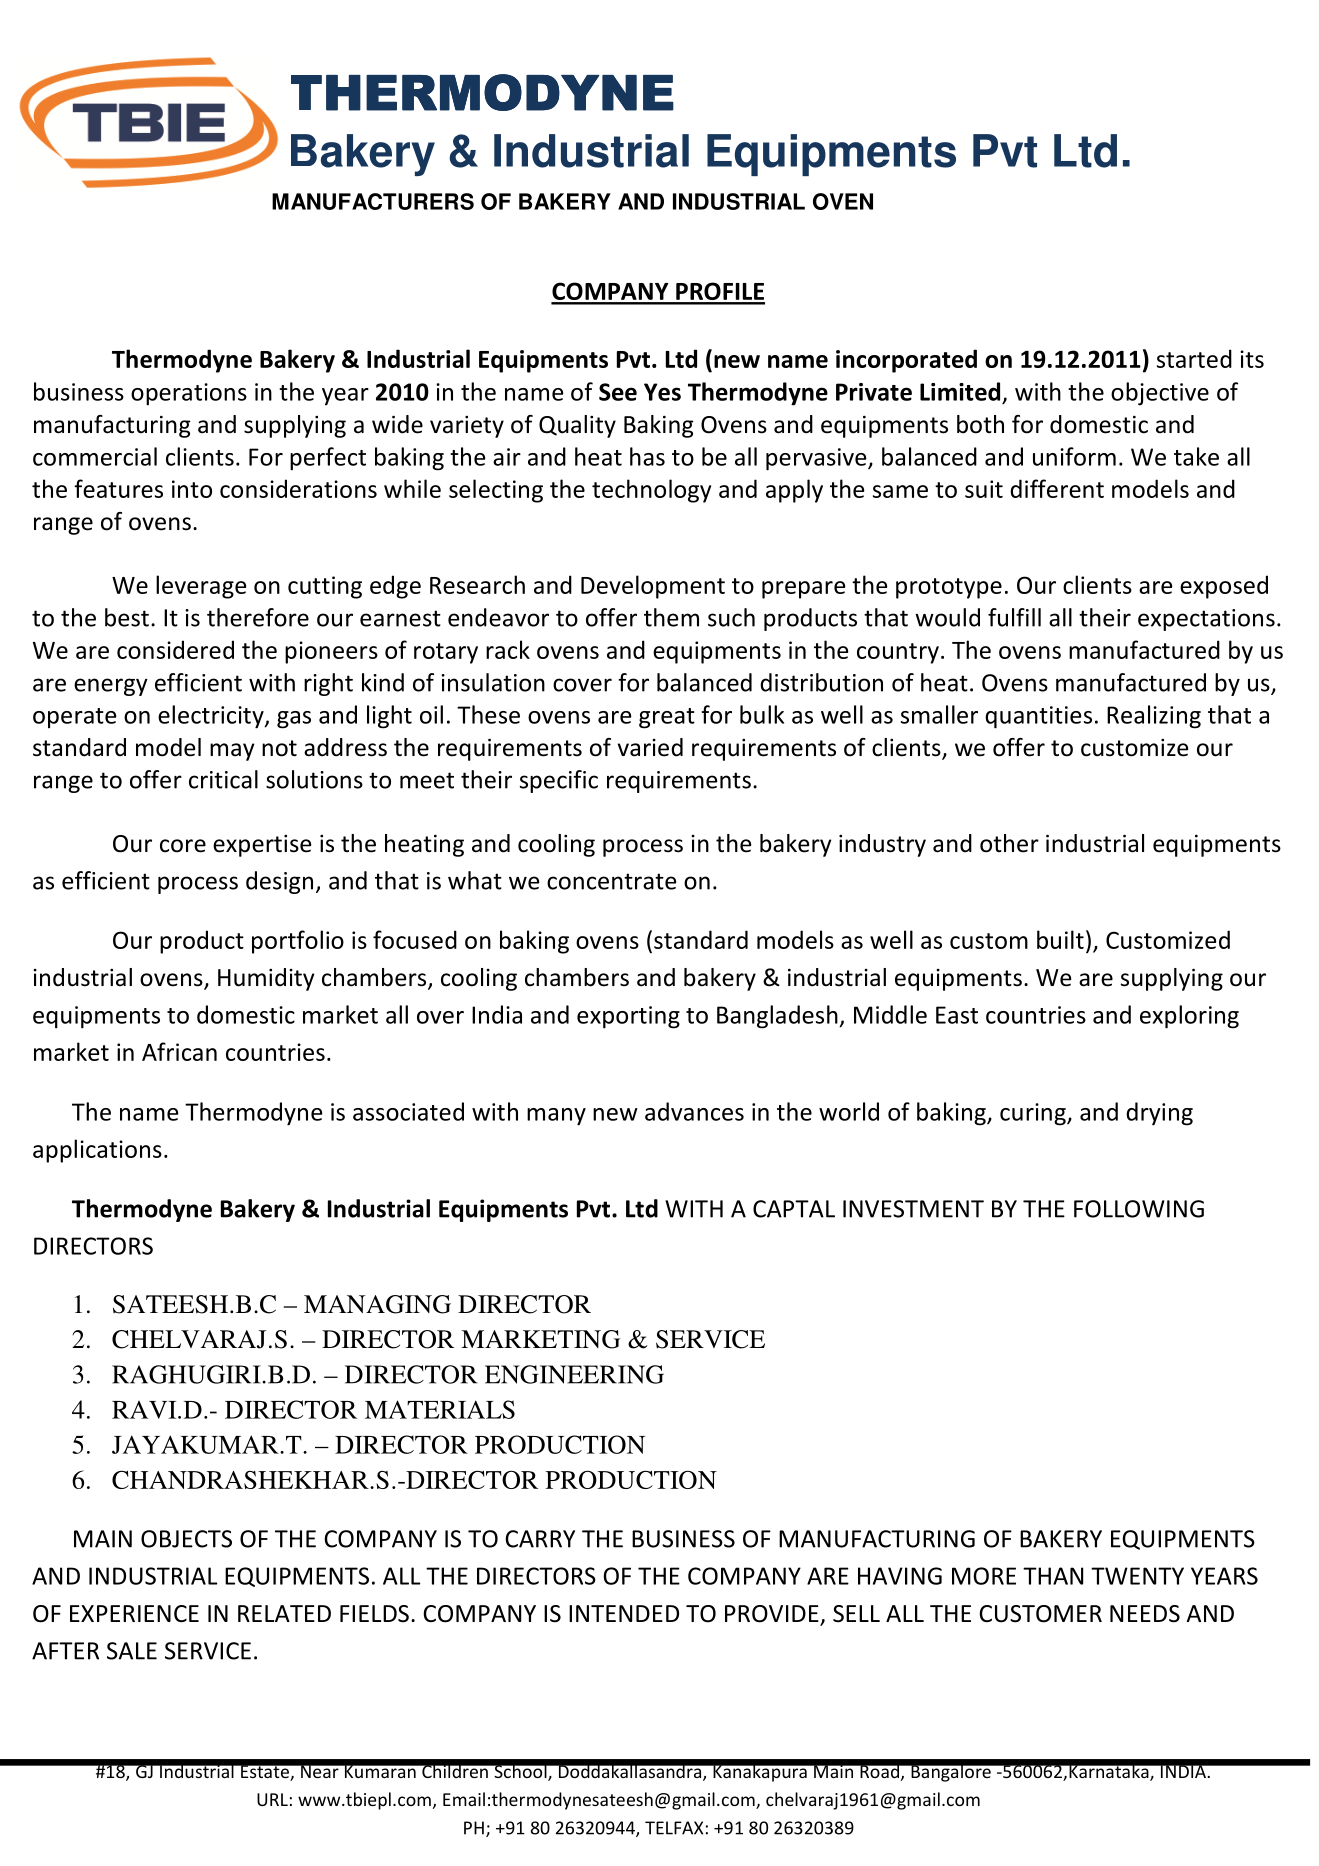 This document has height=1866, width=1319. Describe the element at coordinates (266, 979) in the document. I see `Humidity` at that location.
